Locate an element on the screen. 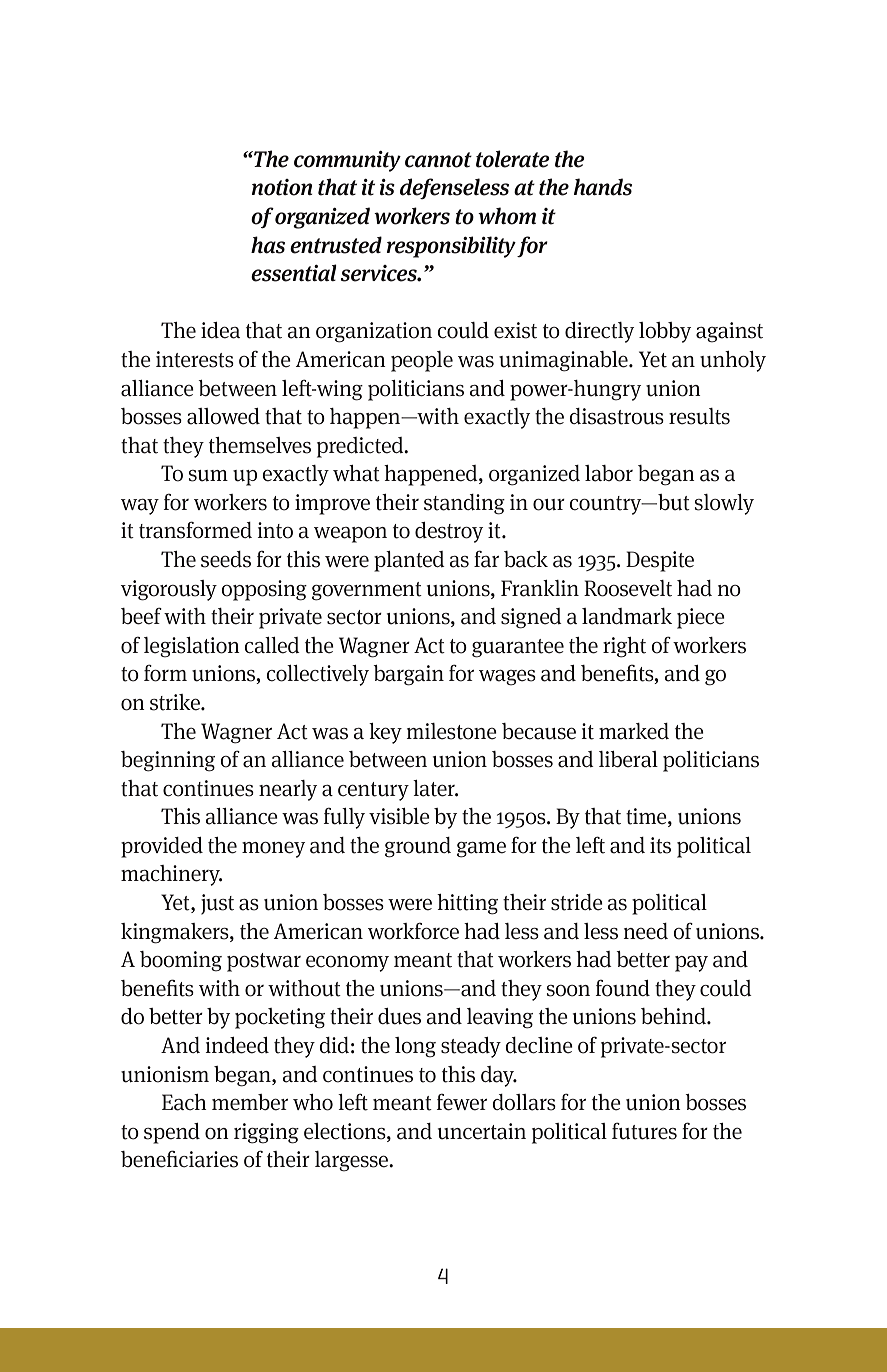 The image size is (887, 1372). booming is located at coordinates (181, 961).
